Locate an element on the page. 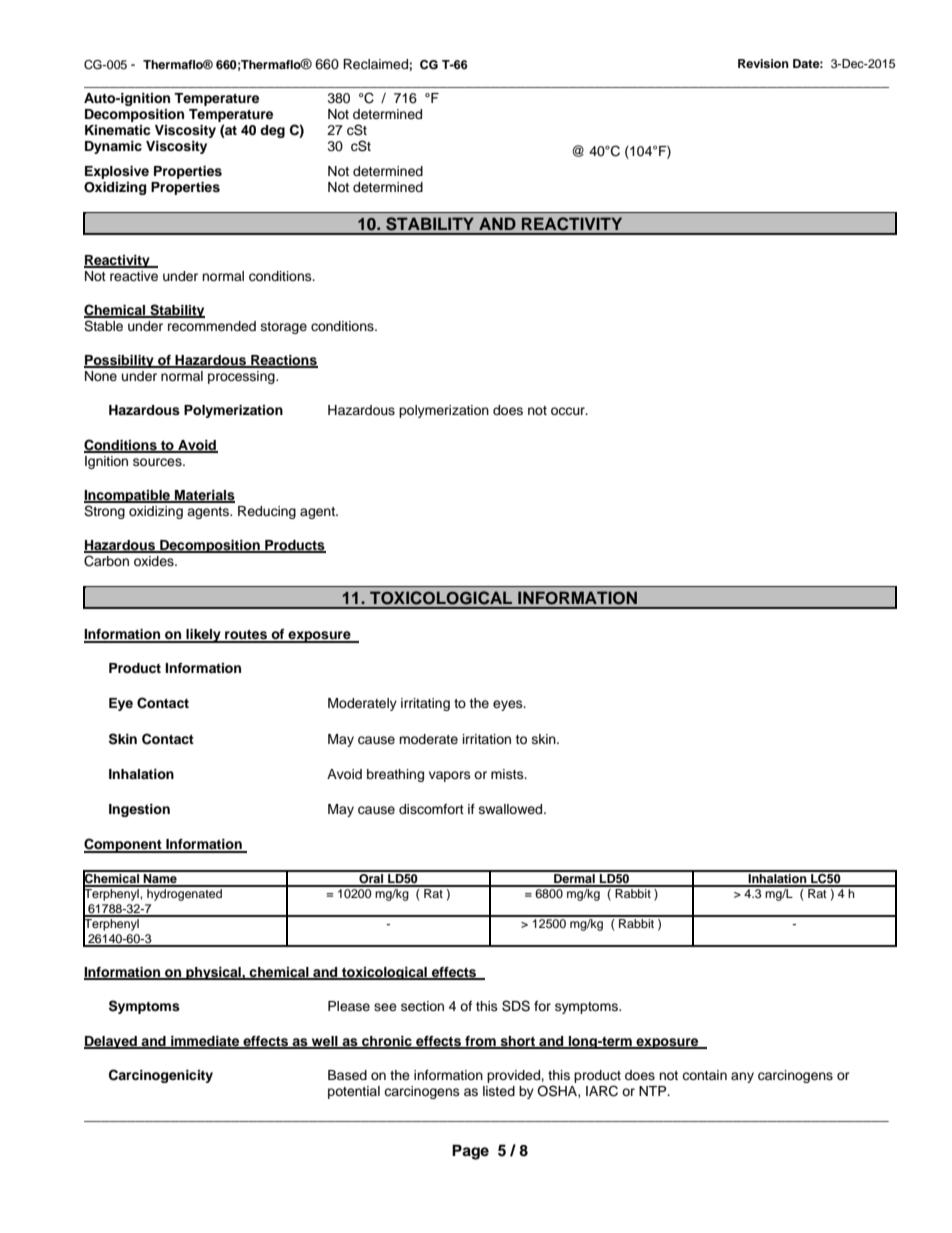  Revision is located at coordinates (763, 63).
